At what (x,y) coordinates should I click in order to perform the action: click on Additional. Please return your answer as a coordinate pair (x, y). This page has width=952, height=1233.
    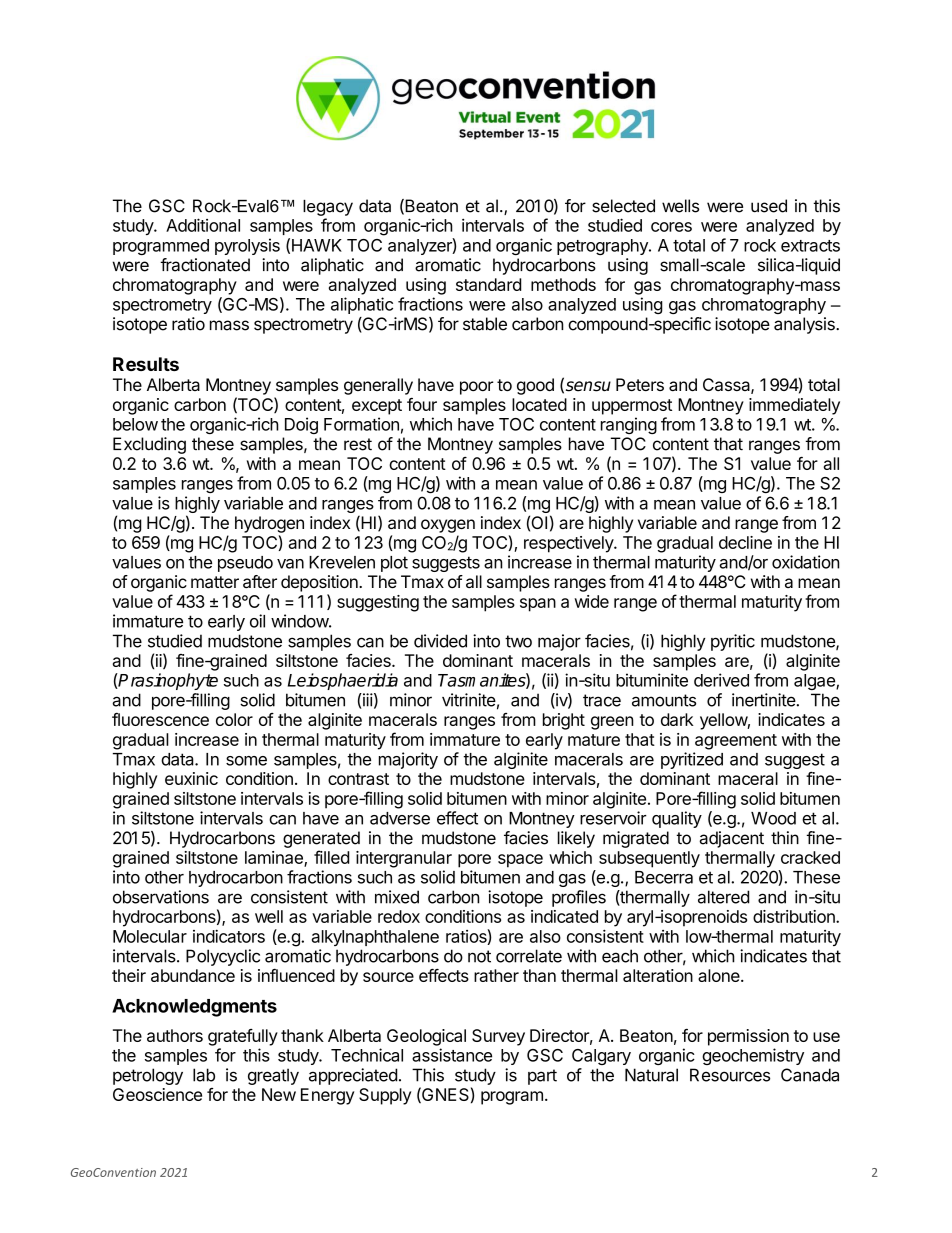
    Looking at the image, I should click on (203, 225).
